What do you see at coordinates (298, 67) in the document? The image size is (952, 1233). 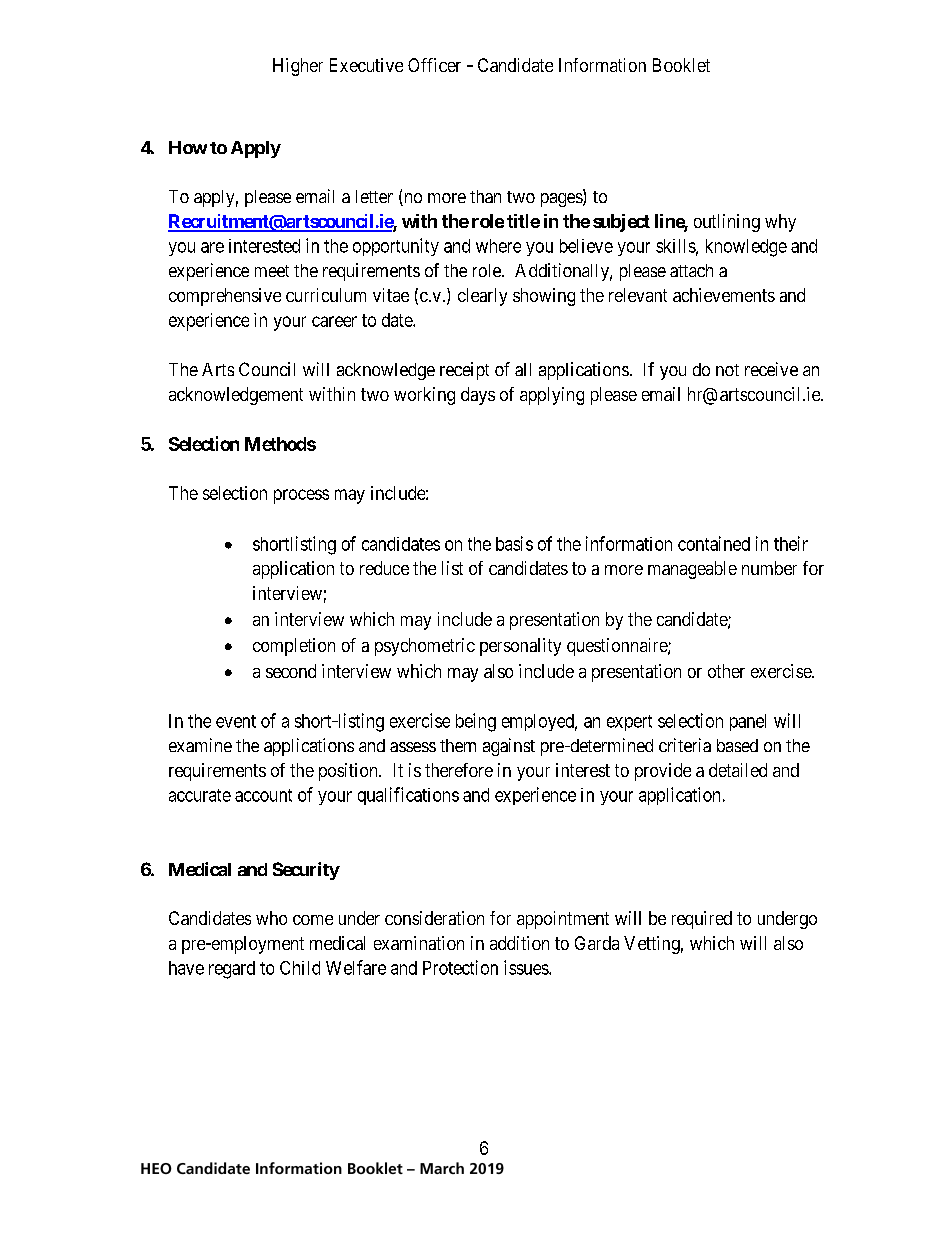 I see `Higher` at bounding box center [298, 67].
